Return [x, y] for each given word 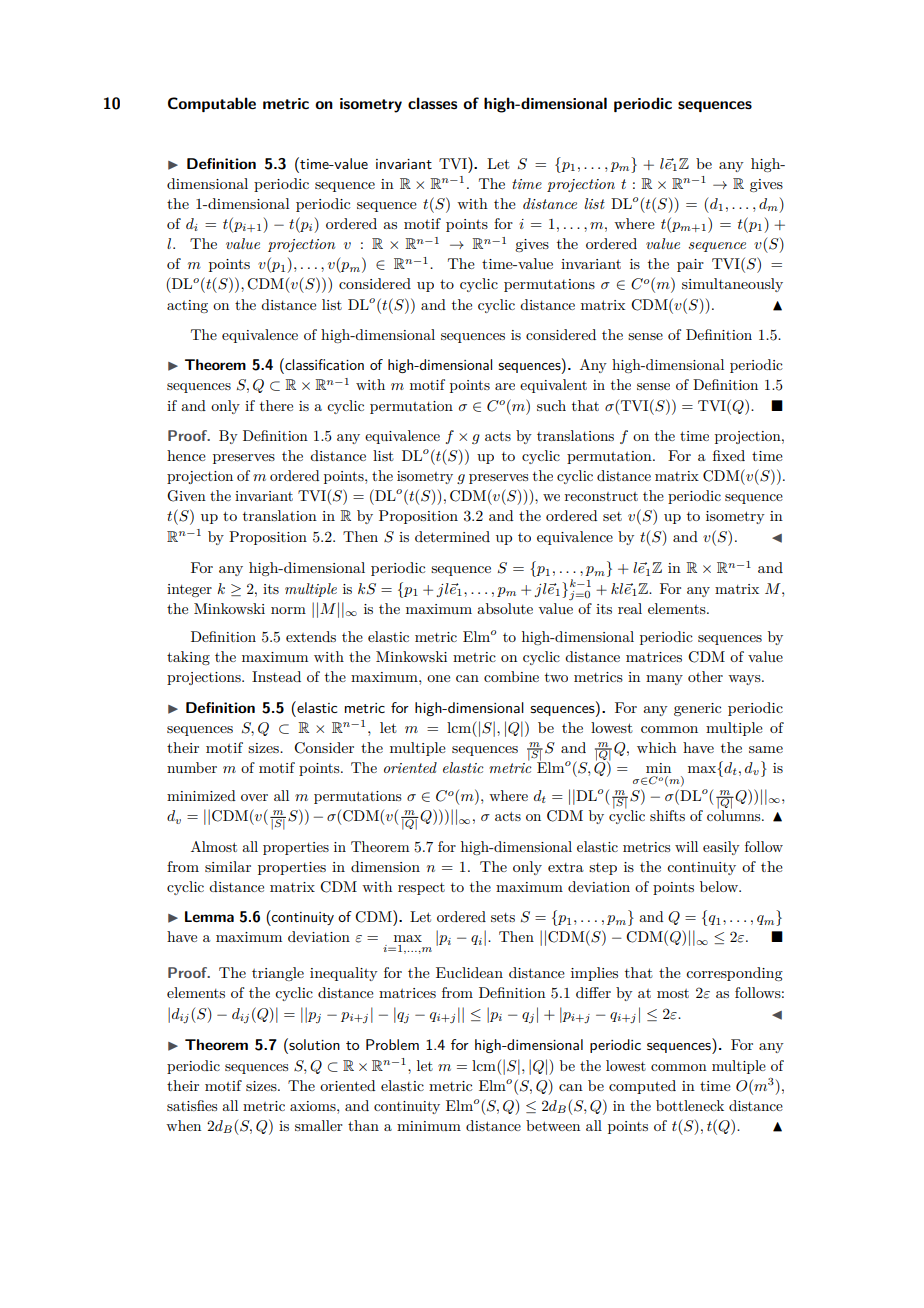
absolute [505, 608]
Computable [212, 104]
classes [432, 103]
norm [288, 610]
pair [690, 265]
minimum [429, 1126]
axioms [314, 1106]
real [630, 608]
